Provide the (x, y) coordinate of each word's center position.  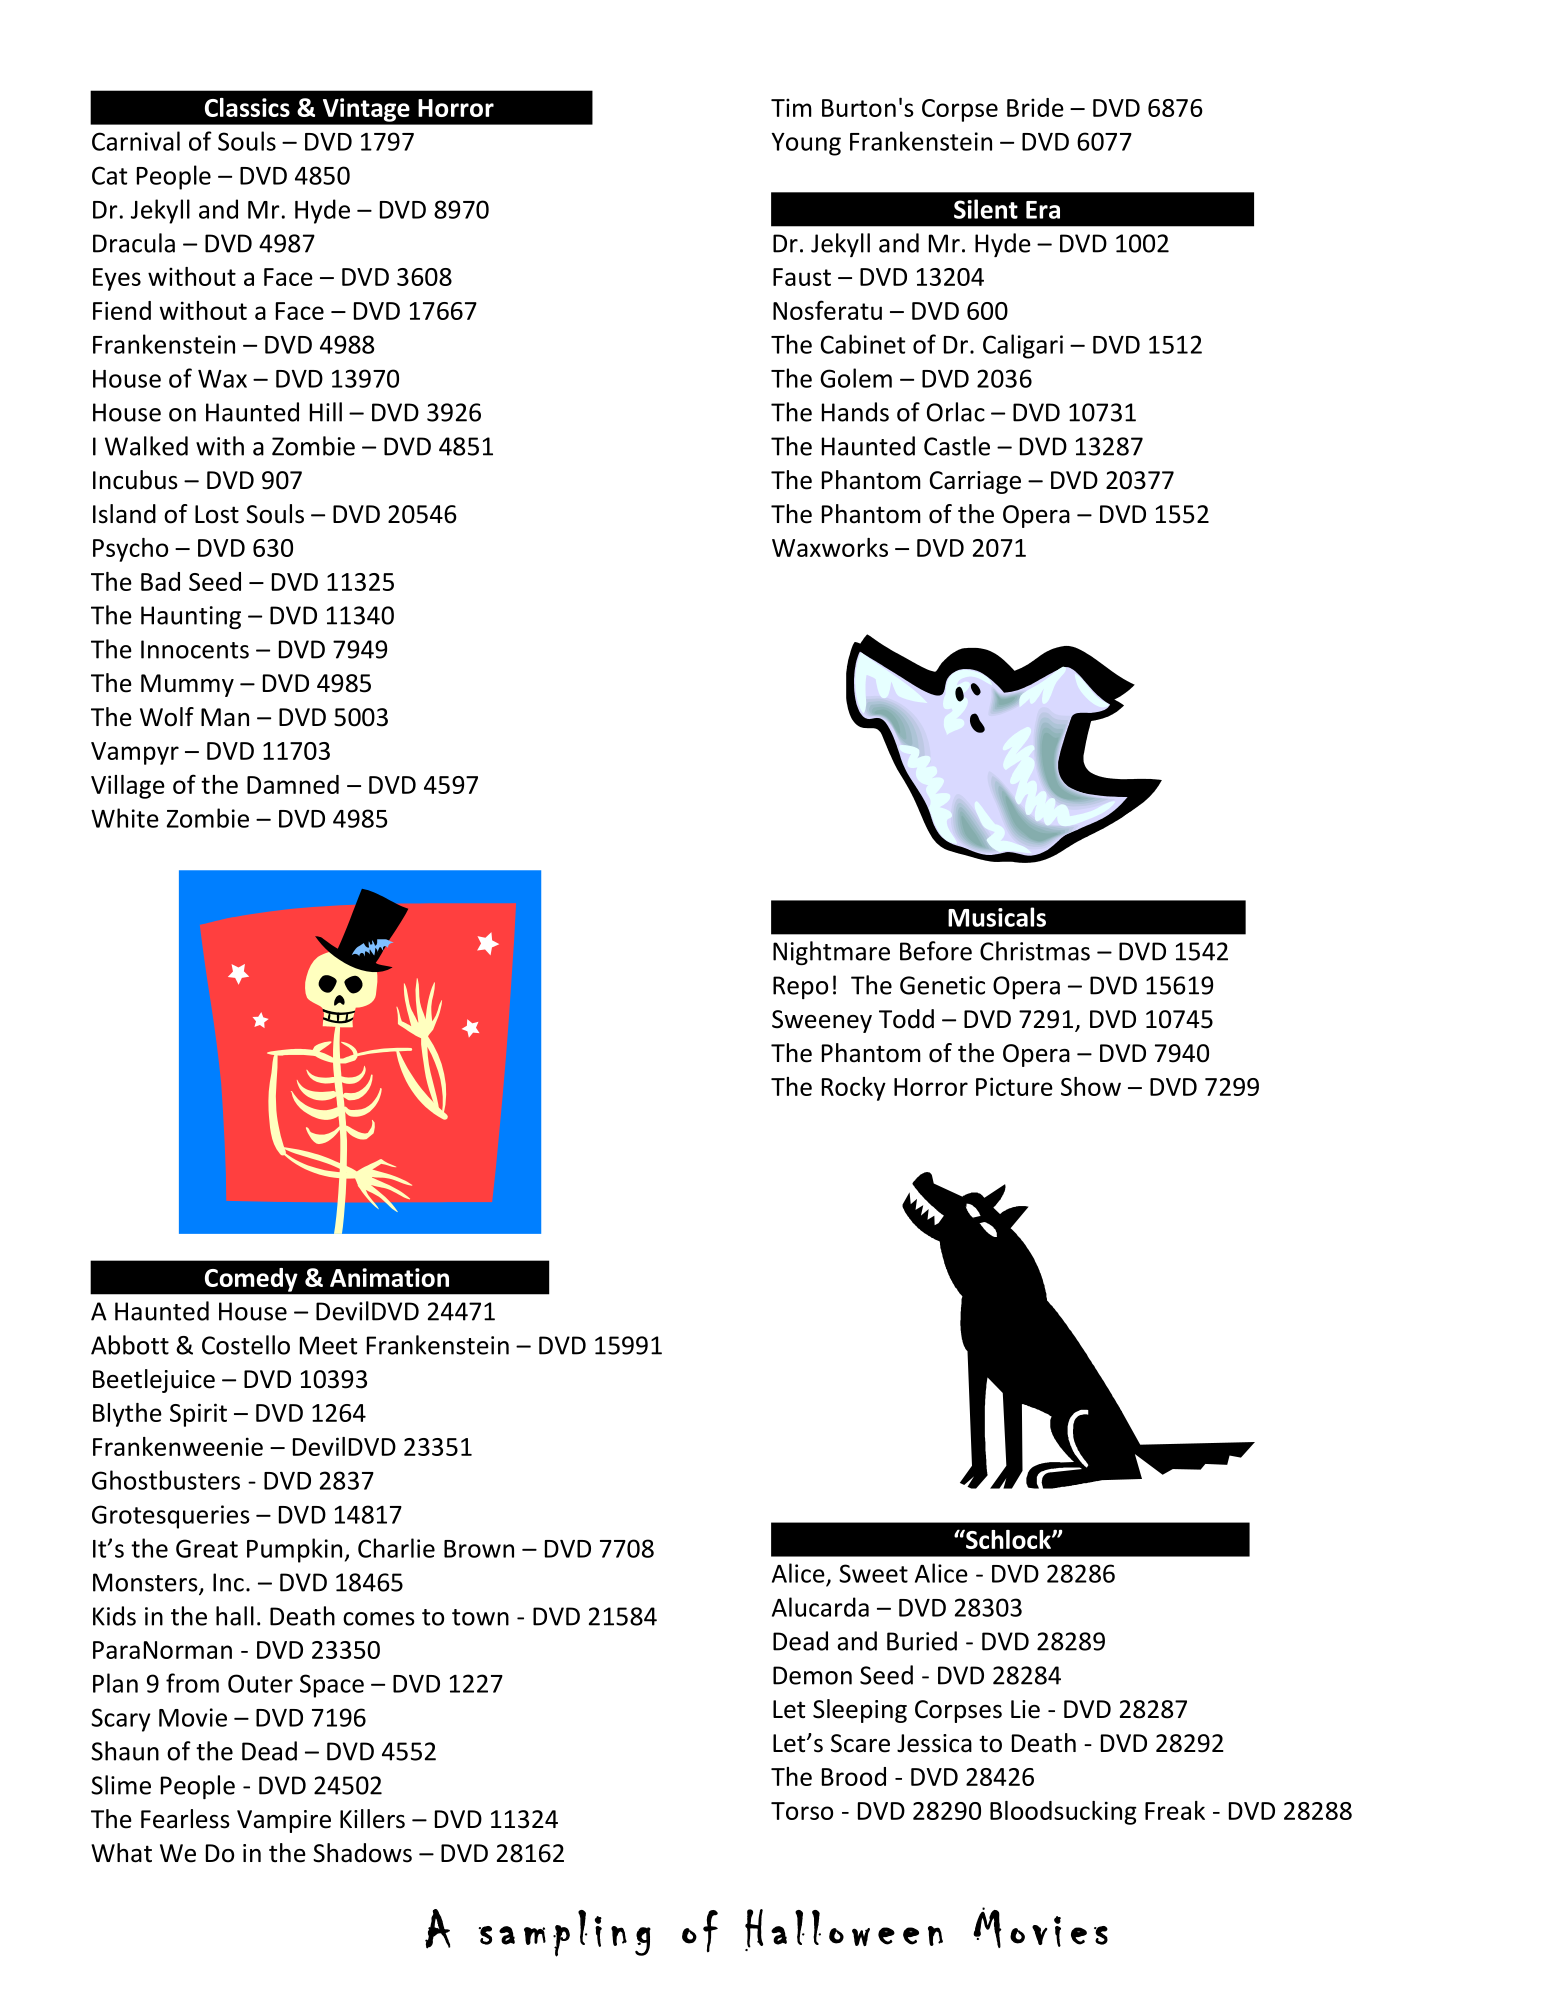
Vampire (284, 1821)
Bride (1035, 107)
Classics (247, 107)
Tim (791, 107)
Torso (802, 1811)
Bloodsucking (1063, 1813)
